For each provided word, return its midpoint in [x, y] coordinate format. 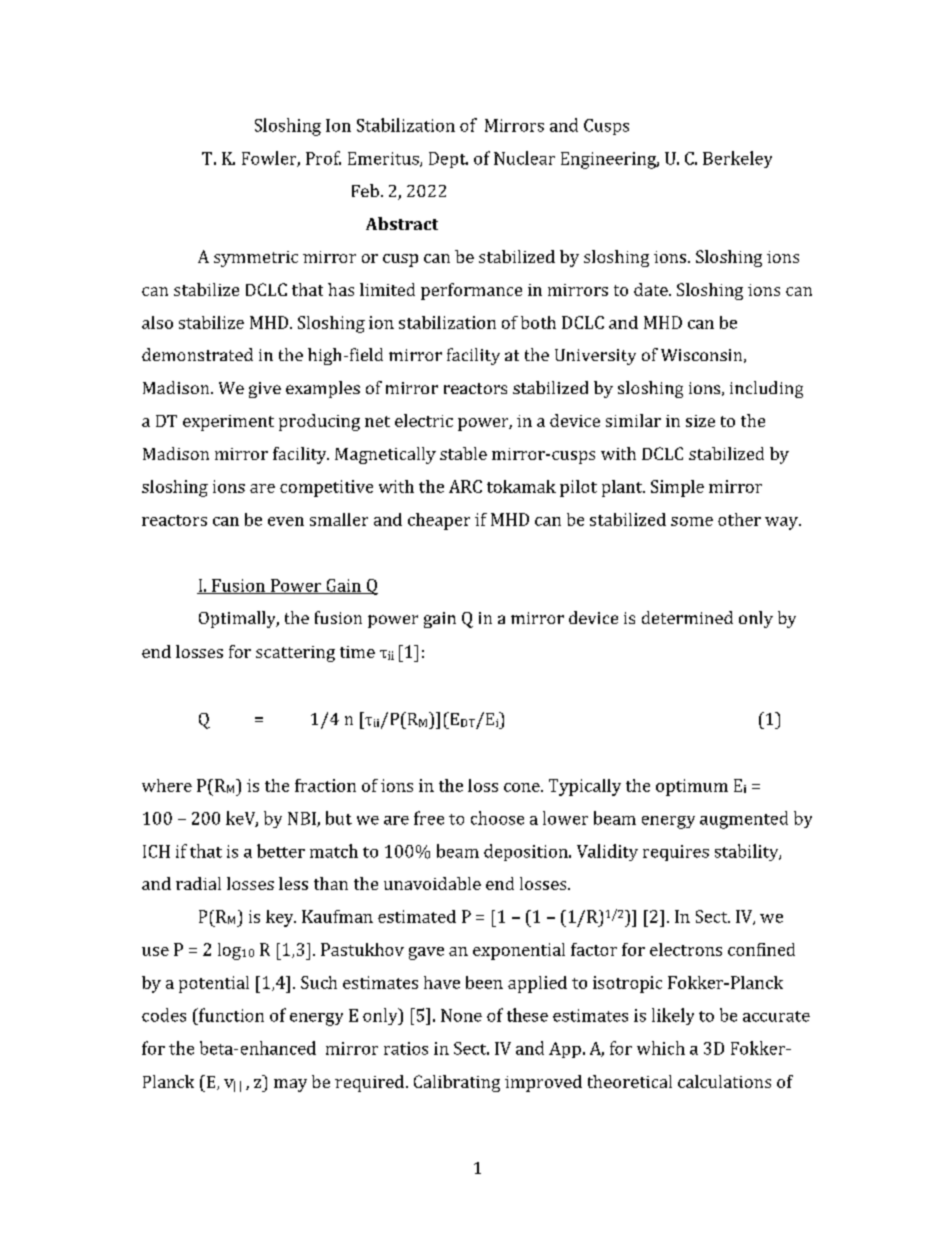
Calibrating [457, 1083]
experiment [228, 423]
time [357, 652]
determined [687, 617]
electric [424, 420]
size [700, 421]
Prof [323, 158]
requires [676, 853]
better [281, 851]
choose [497, 818]
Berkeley [737, 159]
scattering [295, 654]
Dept [448, 160]
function [230, 1015]
